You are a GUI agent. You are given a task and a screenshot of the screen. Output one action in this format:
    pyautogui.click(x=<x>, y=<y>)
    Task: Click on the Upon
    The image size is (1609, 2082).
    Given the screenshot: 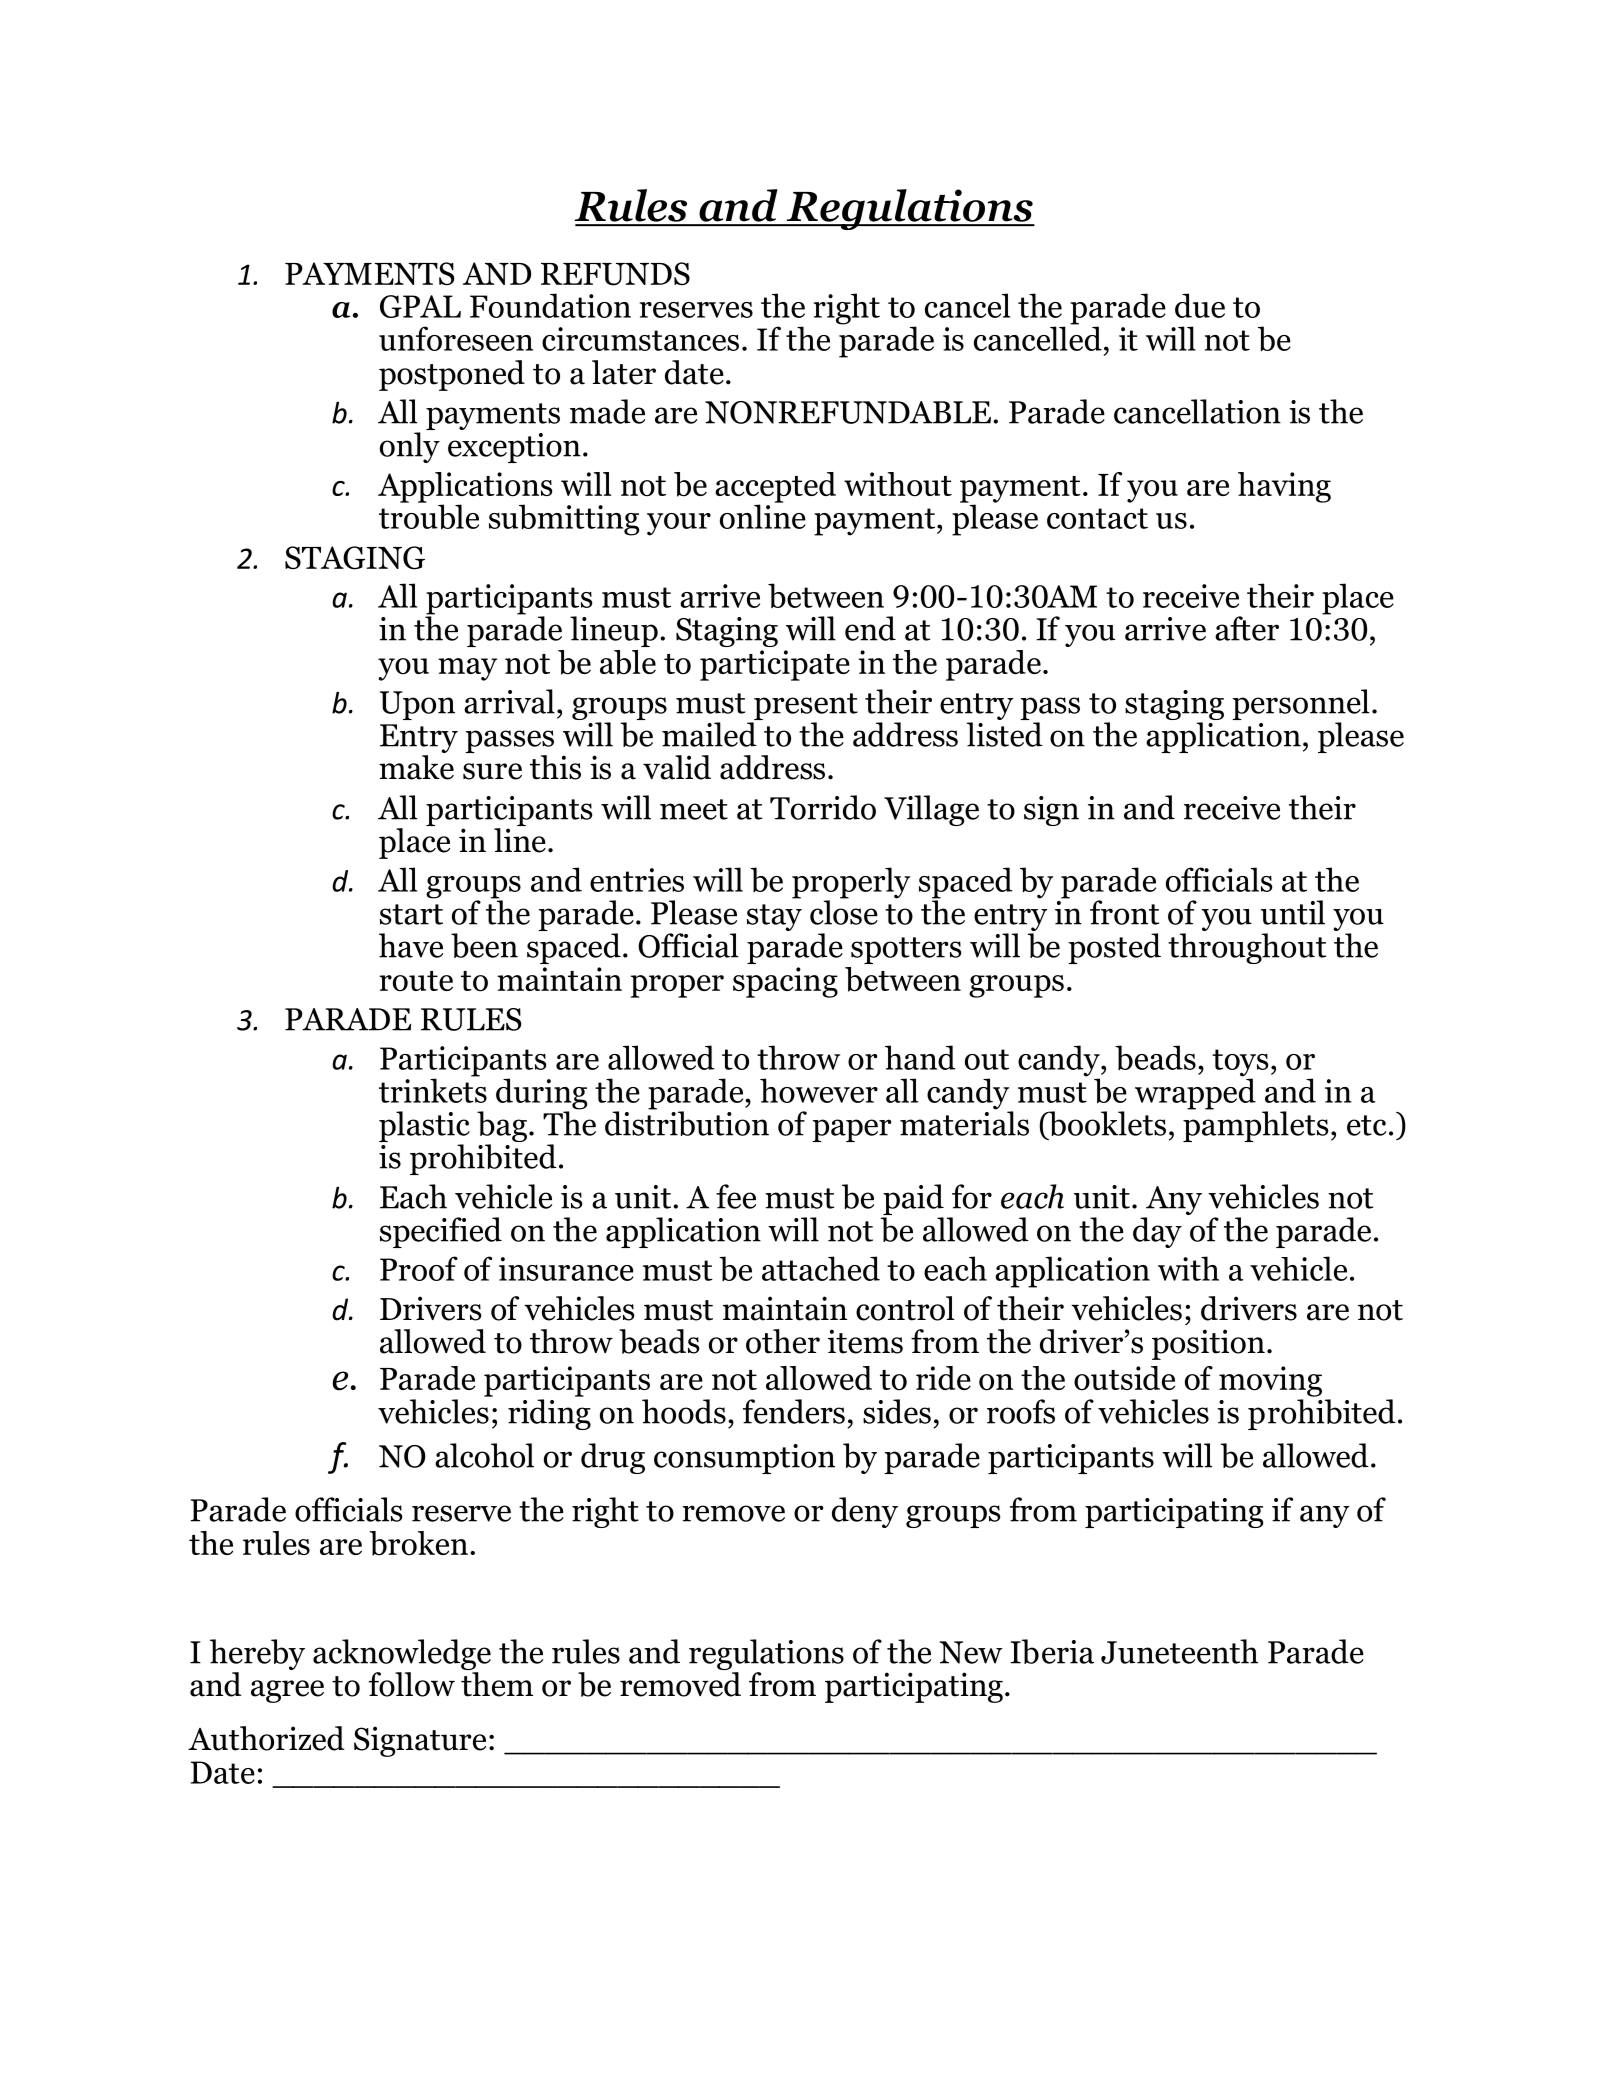 What is the action you would take?
    pyautogui.click(x=417, y=705)
